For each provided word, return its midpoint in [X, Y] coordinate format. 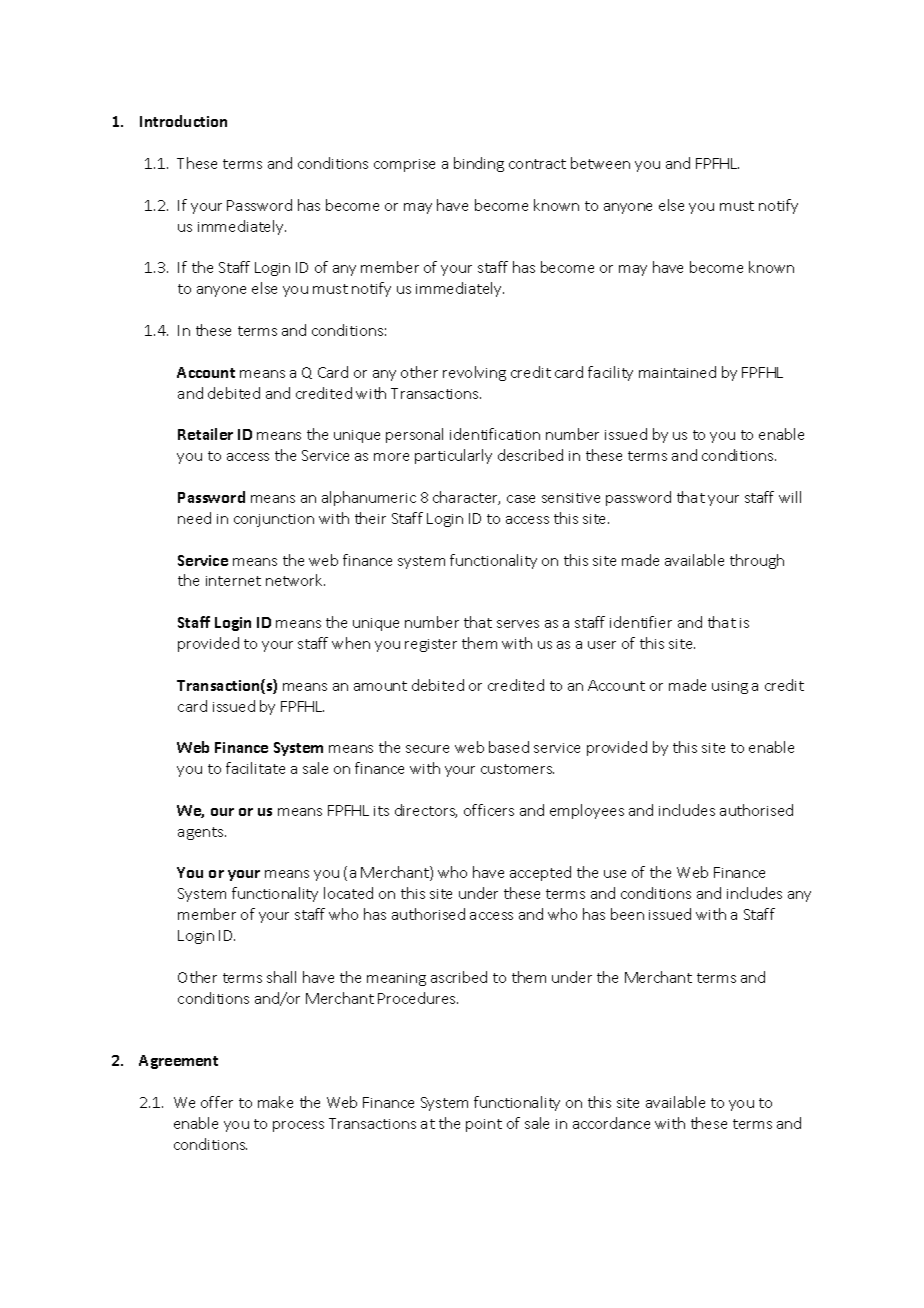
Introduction [183, 121]
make [275, 1102]
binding [479, 164]
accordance [611, 1123]
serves [518, 624]
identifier [641, 622]
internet [233, 581]
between [600, 163]
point [484, 1125]
